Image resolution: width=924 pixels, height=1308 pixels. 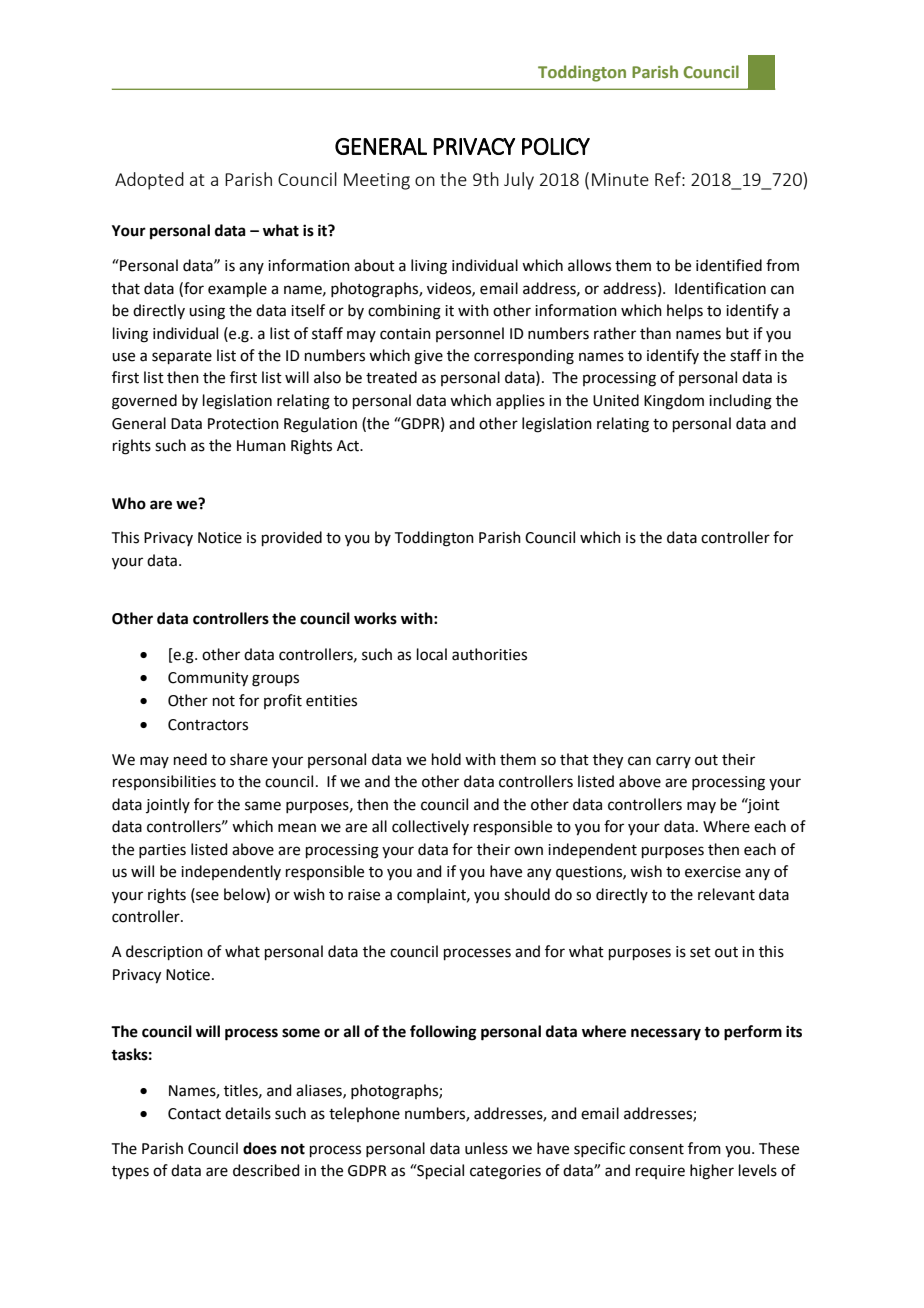 I want to click on Contact, so click(x=194, y=1114).
